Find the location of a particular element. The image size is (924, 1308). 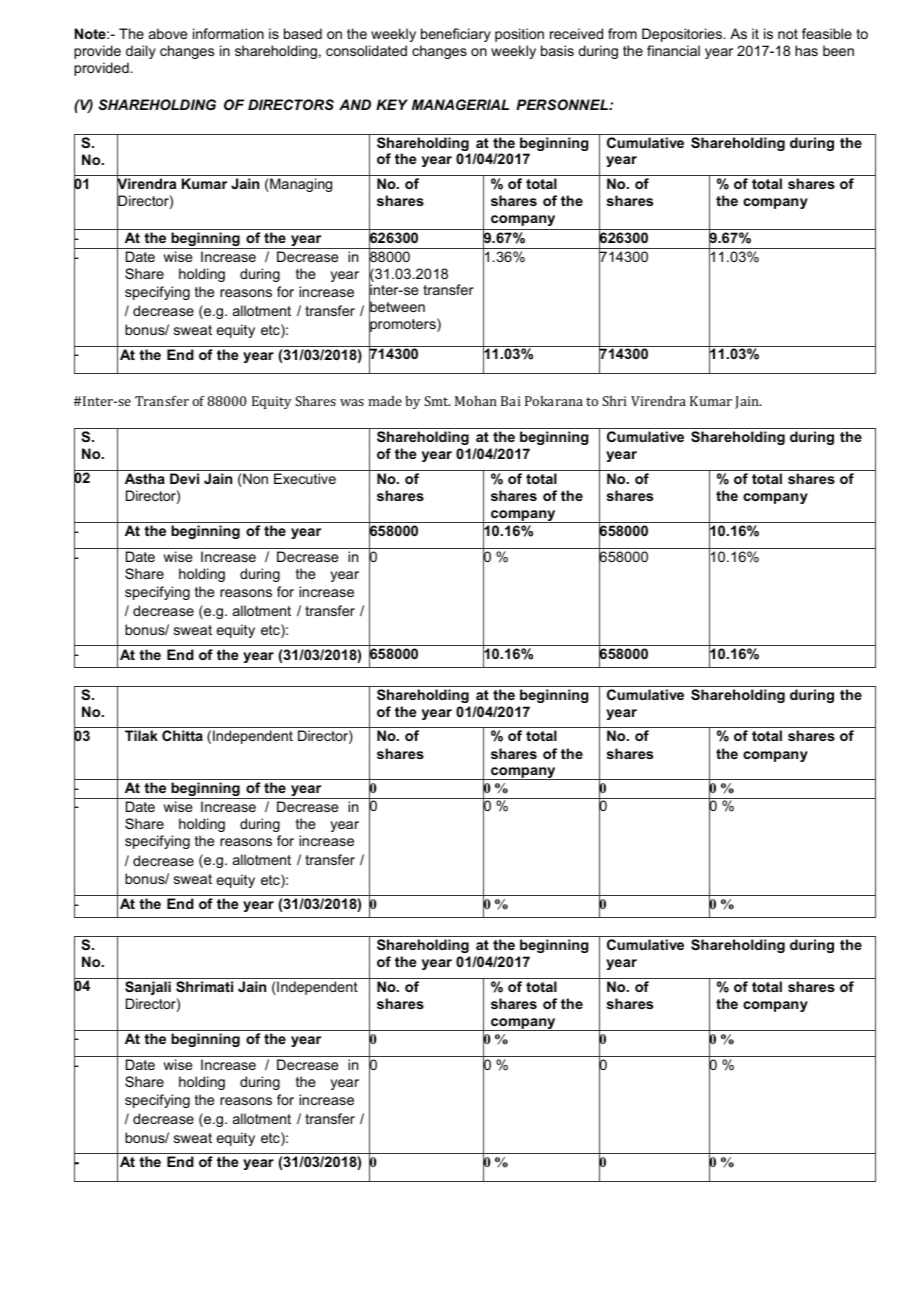

position is located at coordinates (519, 35).
